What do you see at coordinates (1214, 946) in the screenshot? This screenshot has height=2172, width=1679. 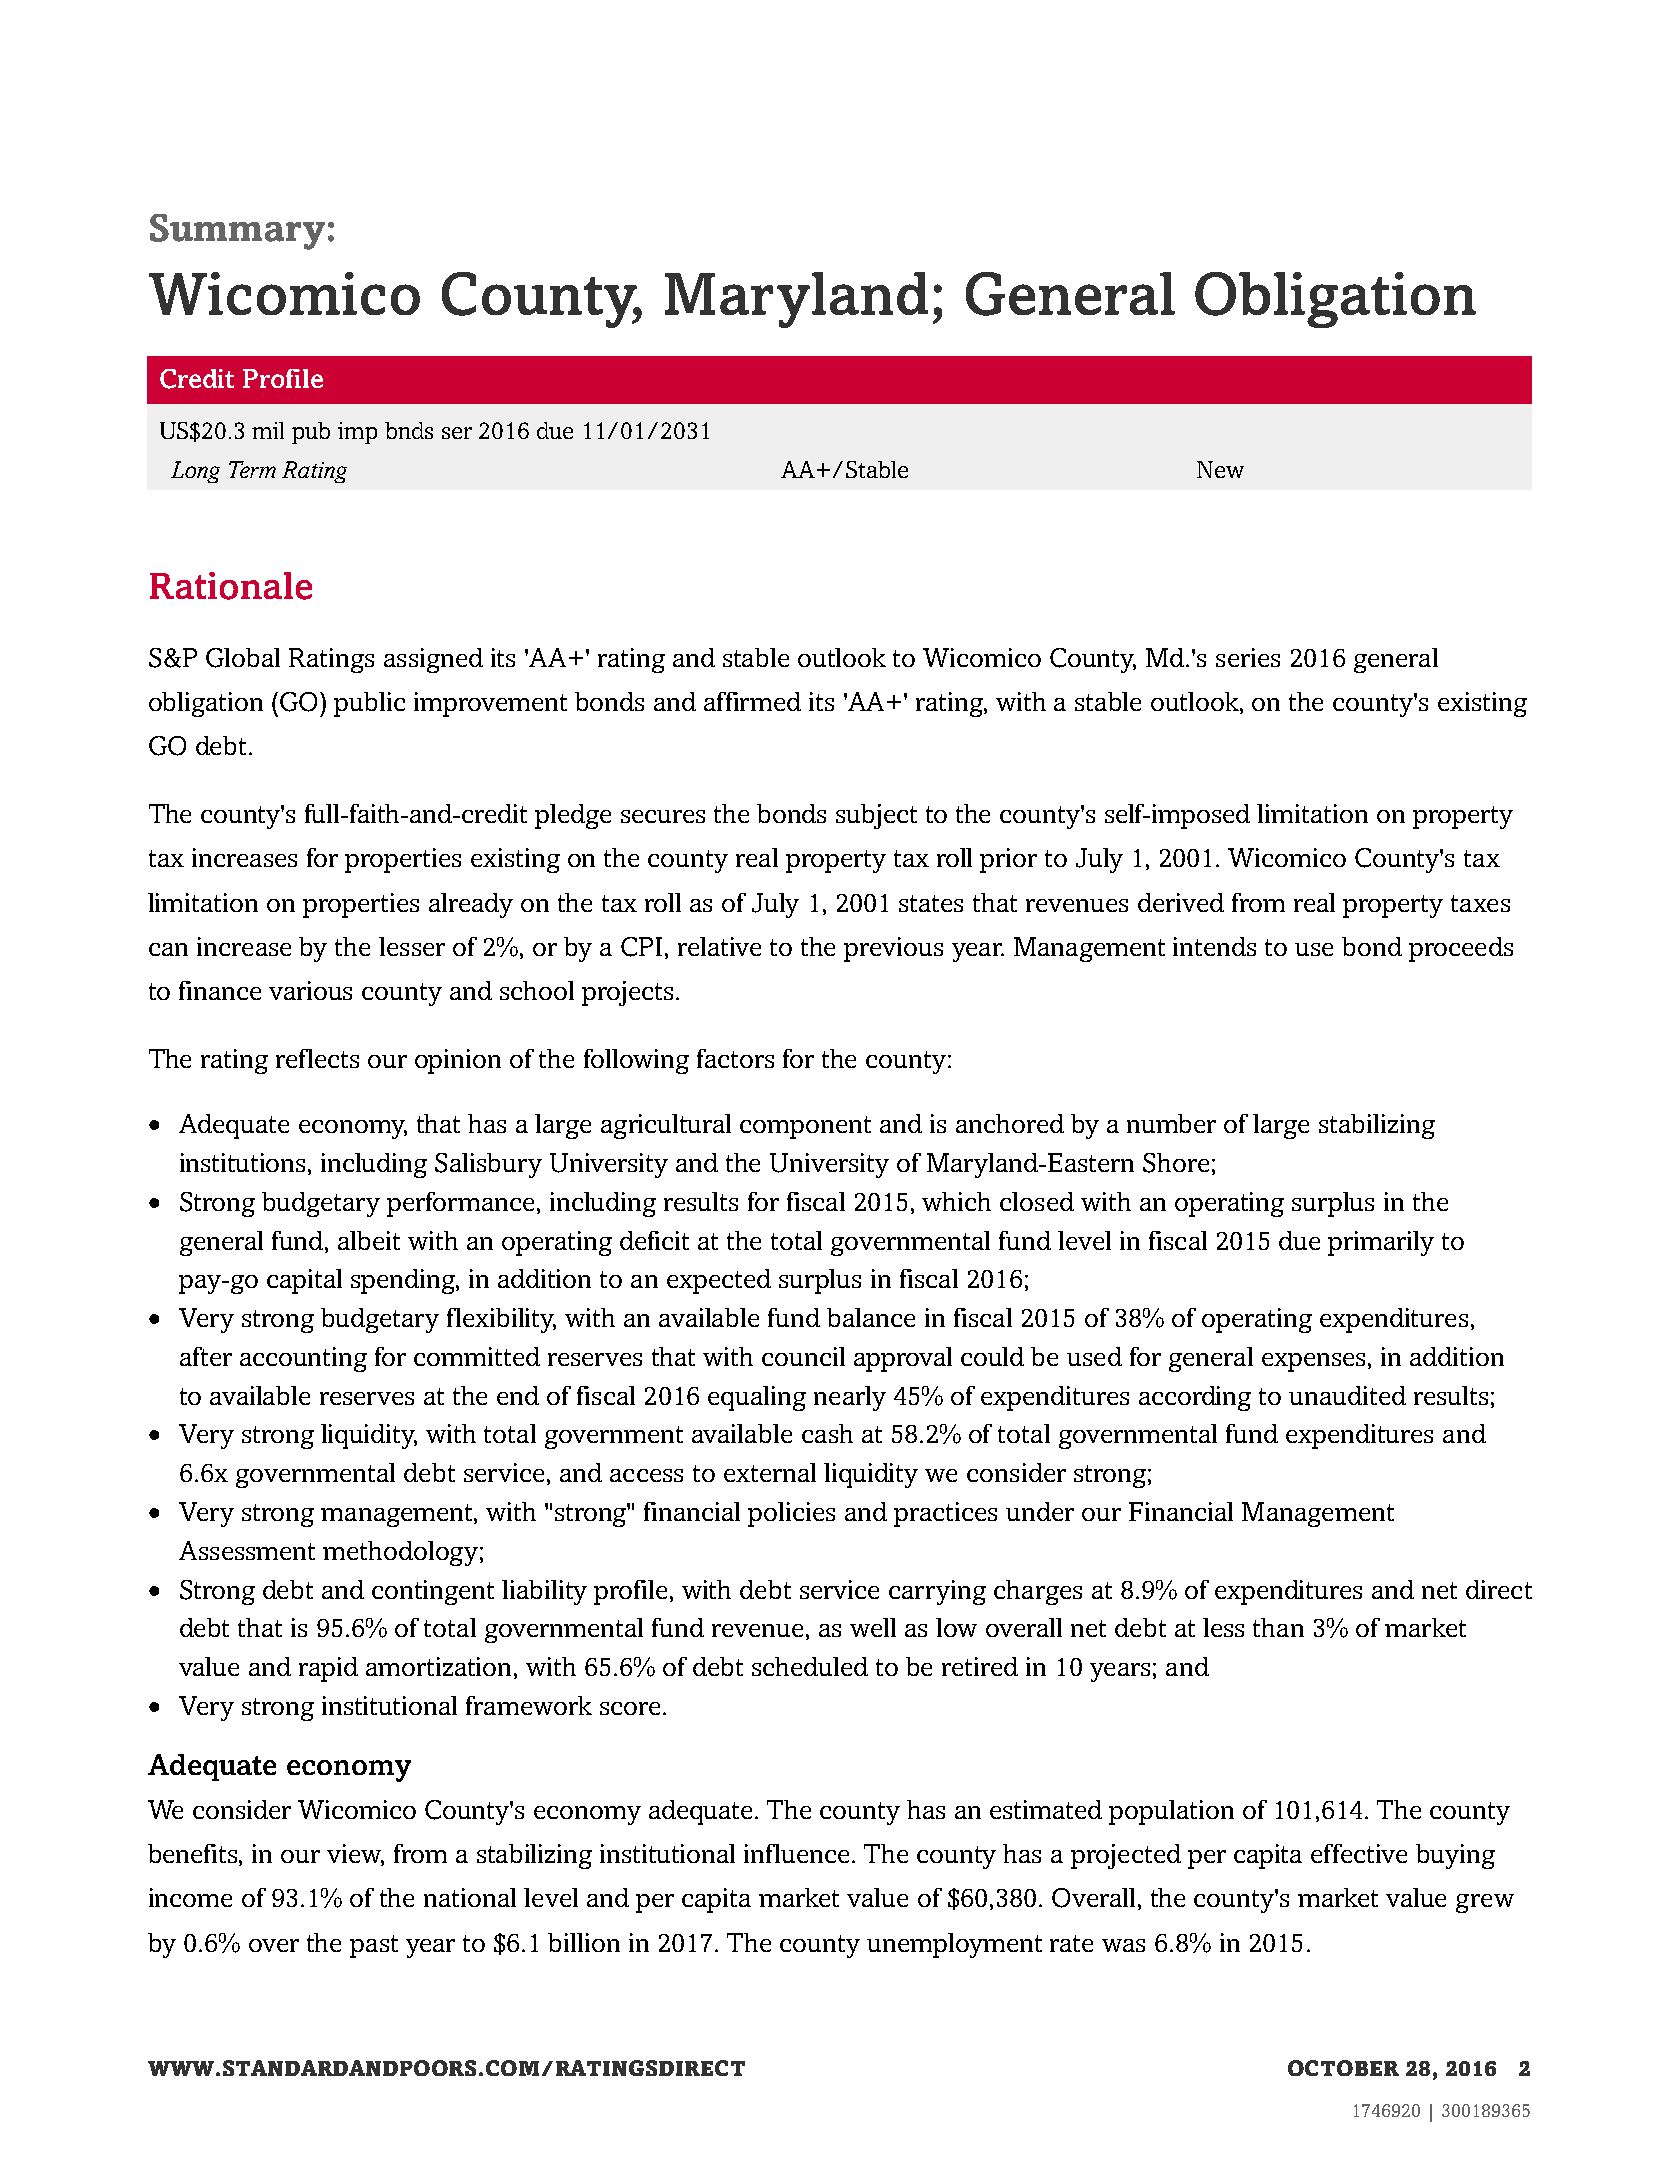 I see `intends` at bounding box center [1214, 946].
